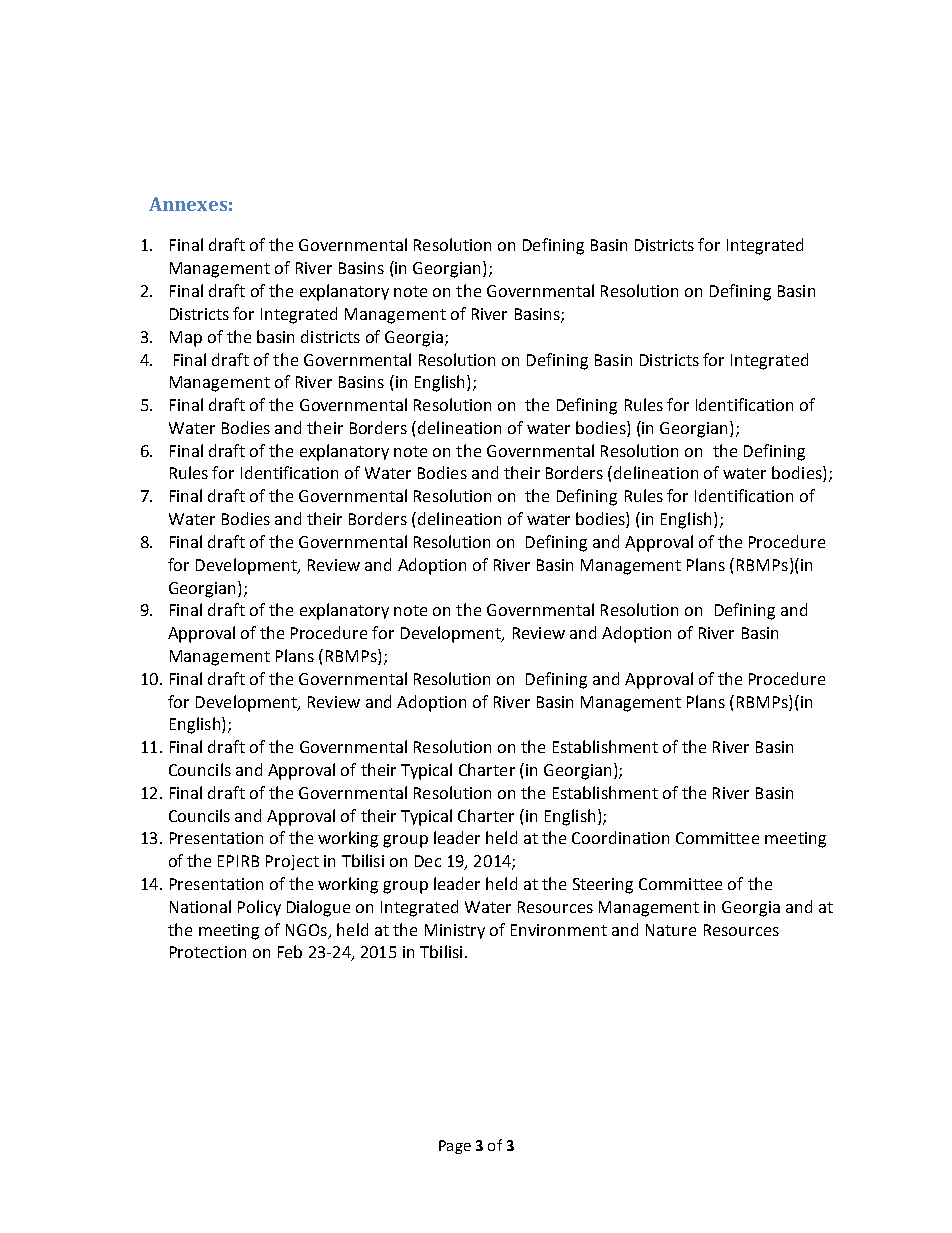 Image resolution: width=952 pixels, height=1233 pixels. What do you see at coordinates (455, 931) in the document?
I see `Ministry` at bounding box center [455, 931].
